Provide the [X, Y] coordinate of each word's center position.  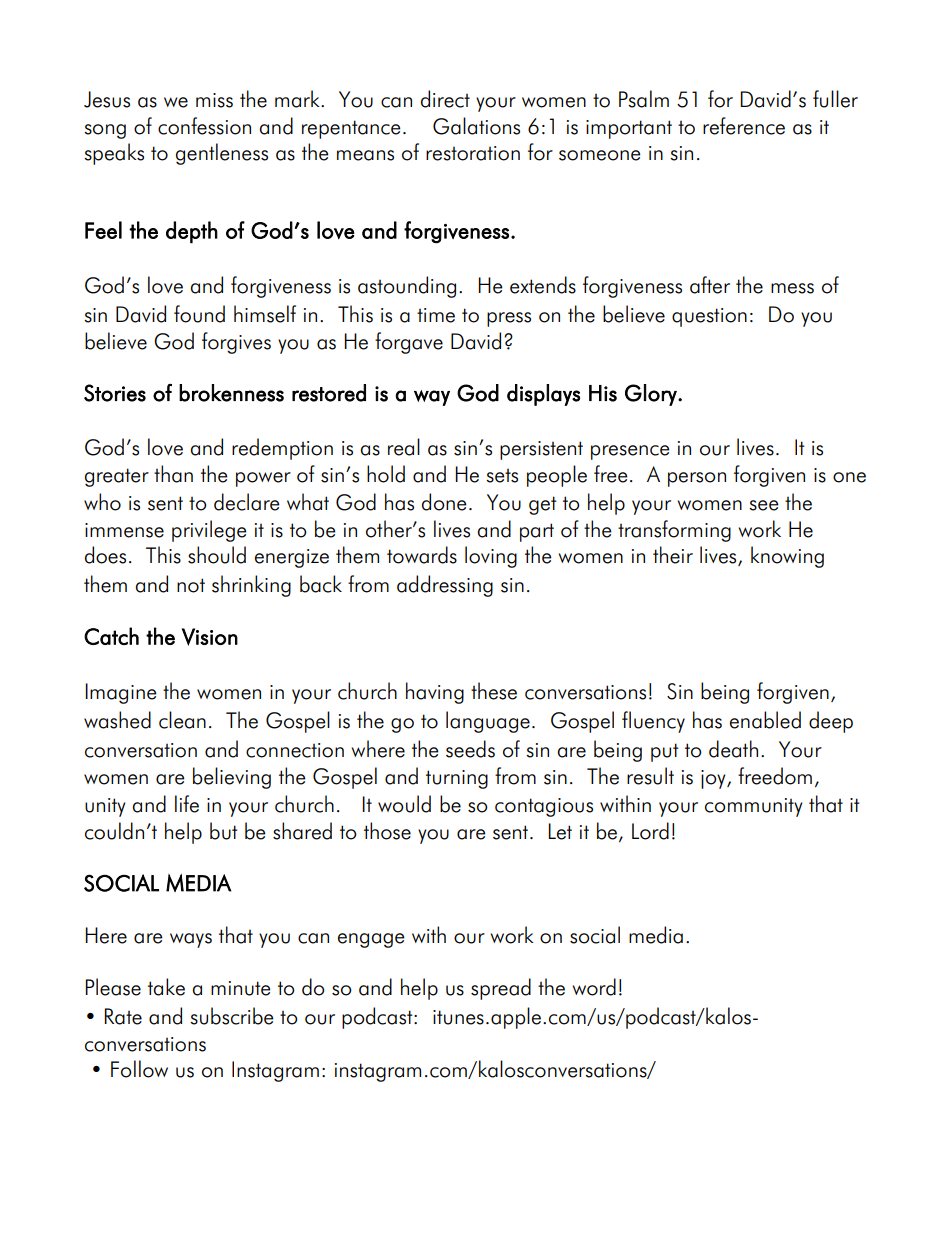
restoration [473, 153]
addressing [445, 586]
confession [204, 126]
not [191, 585]
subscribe [231, 1016]
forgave [409, 343]
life [187, 804]
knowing [787, 557]
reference [744, 126]
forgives [236, 343]
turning [457, 779]
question [709, 317]
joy [714, 779]
